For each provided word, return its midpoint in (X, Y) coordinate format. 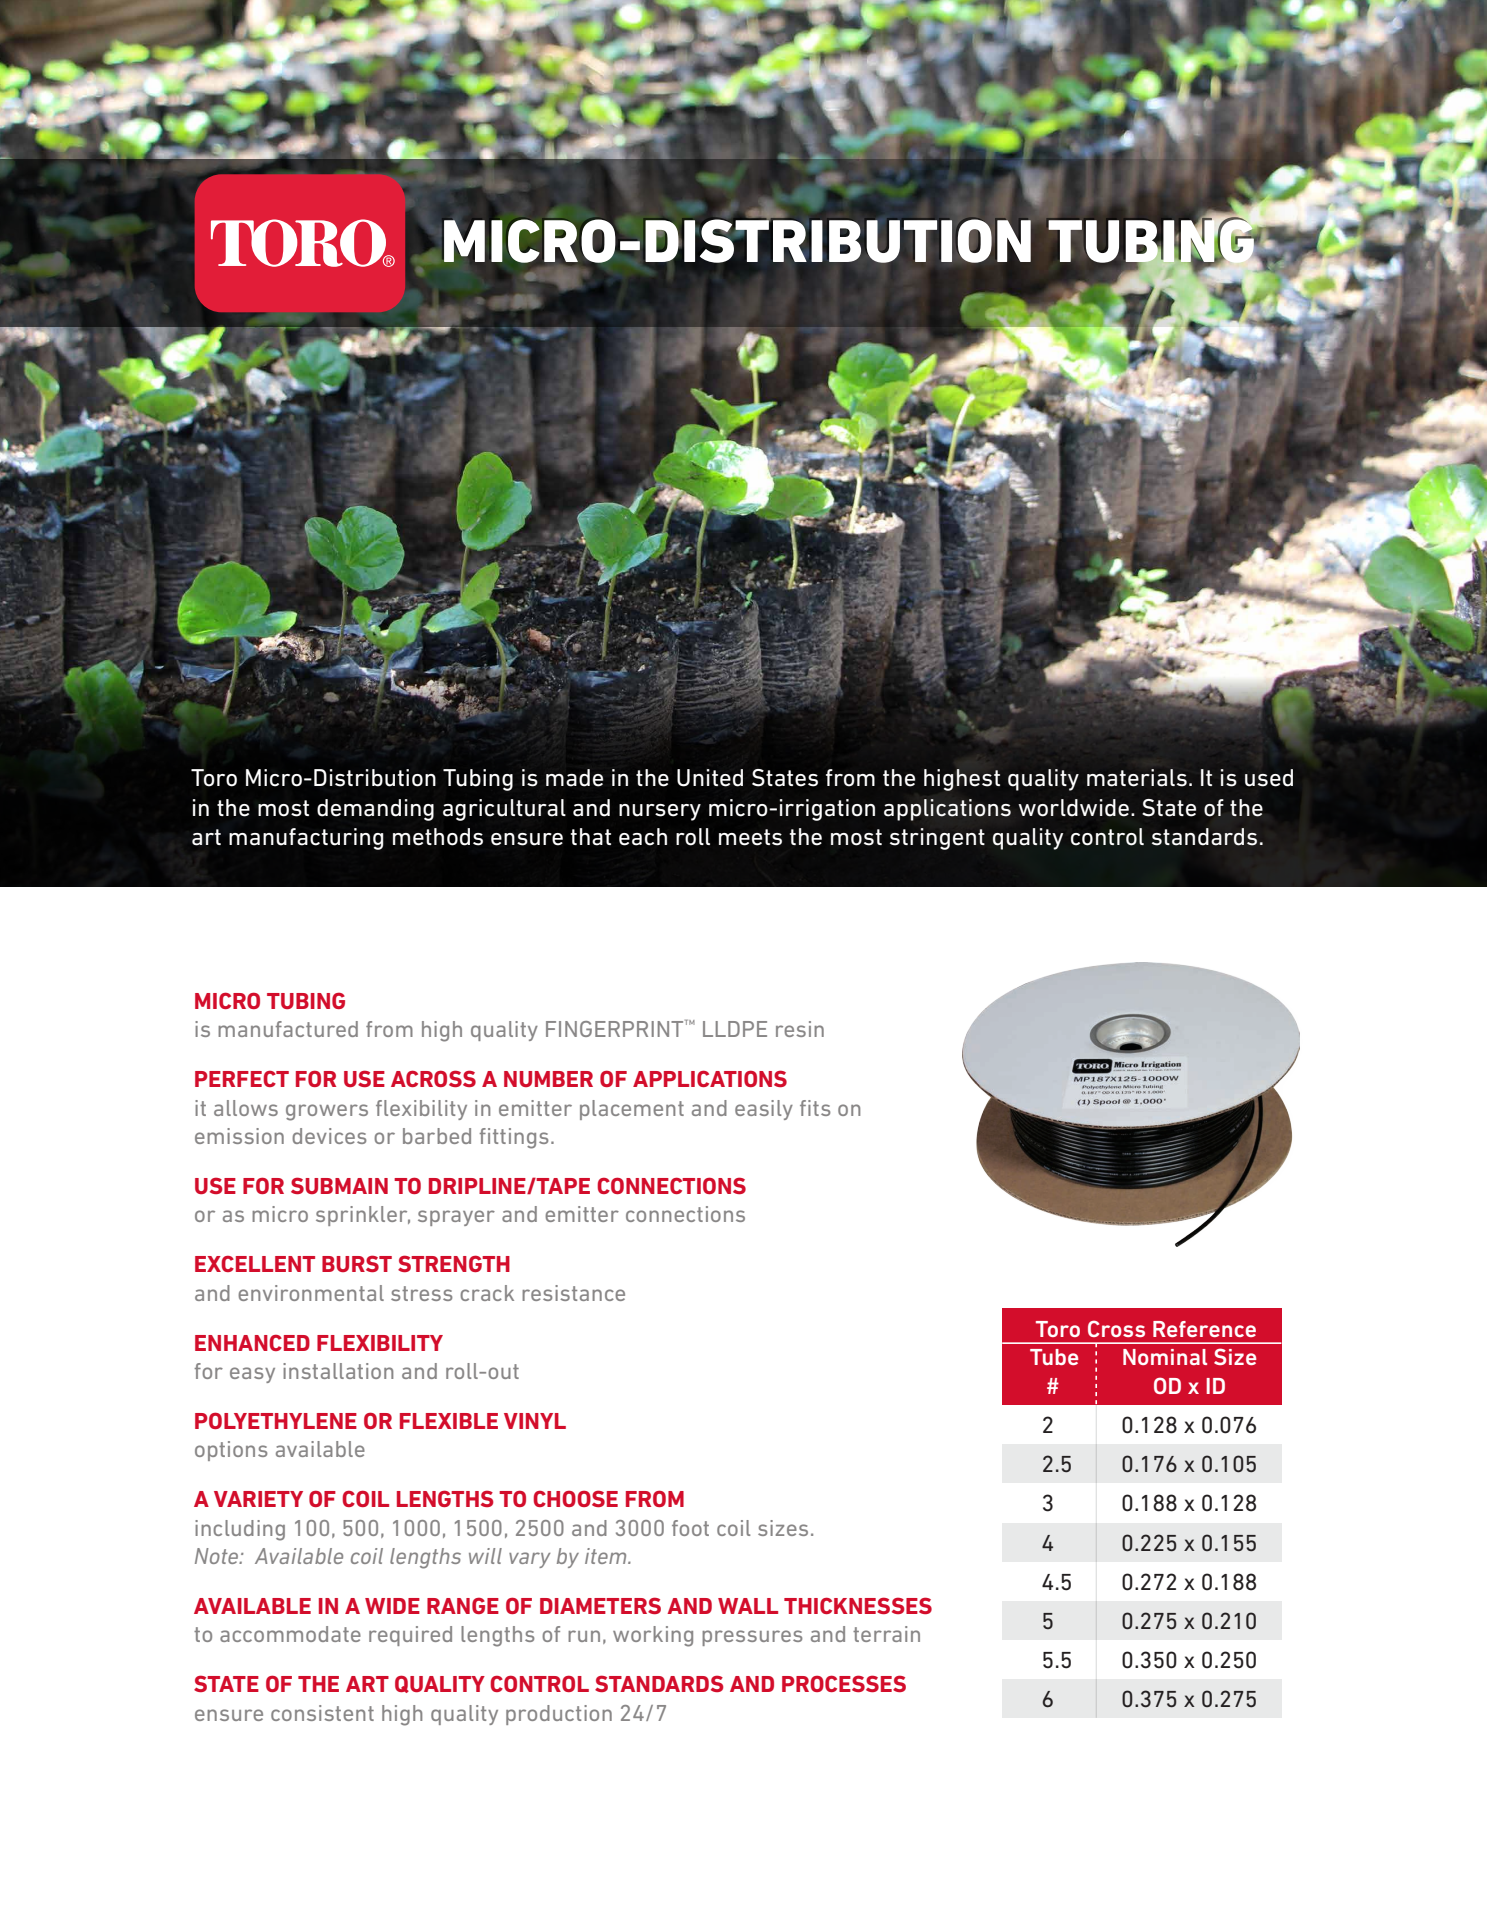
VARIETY (258, 1499)
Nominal (1165, 1357)
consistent (322, 1713)
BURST (357, 1263)
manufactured (288, 1029)
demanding (375, 810)
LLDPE (735, 1029)
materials (1137, 778)
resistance (573, 1293)
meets (750, 837)
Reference (1204, 1329)
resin (800, 1029)
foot (690, 1528)
